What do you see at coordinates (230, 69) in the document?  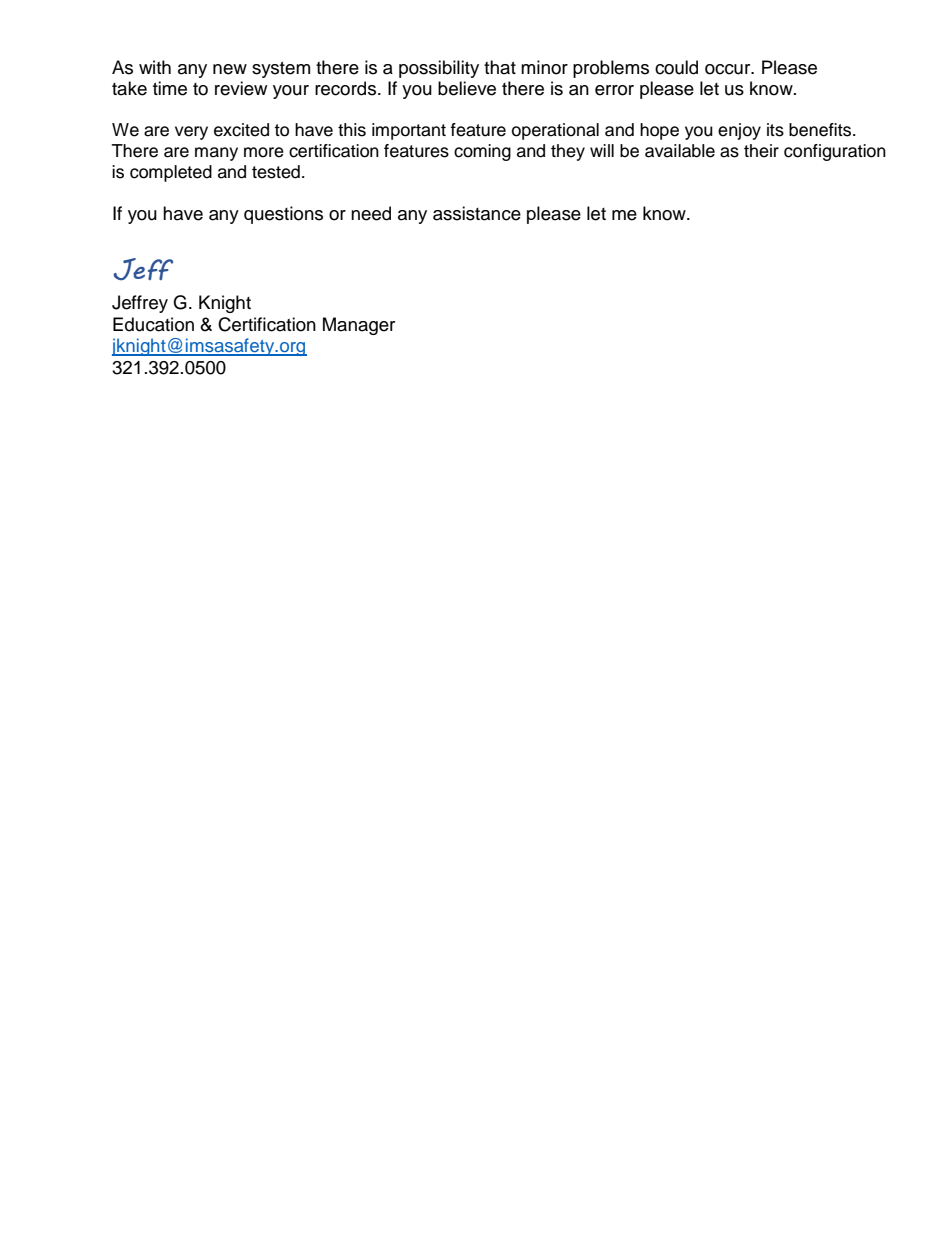 I see `new` at bounding box center [230, 69].
